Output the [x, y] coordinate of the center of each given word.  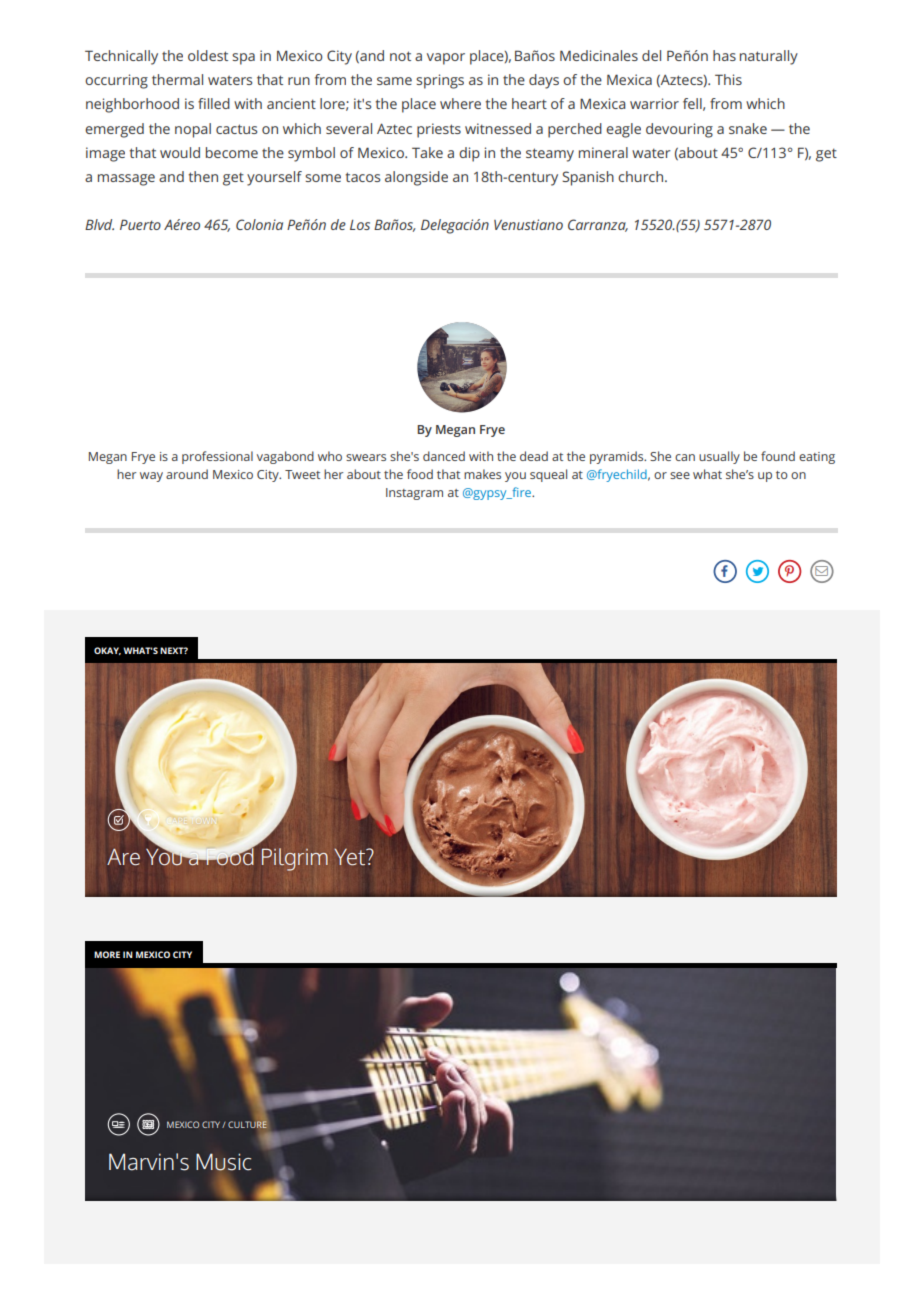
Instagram [414, 494]
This [728, 79]
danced [444, 456]
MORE [107, 954]
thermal [177, 79]
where [460, 103]
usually [719, 457]
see [680, 475]
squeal [548, 475]
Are [123, 856]
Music [223, 1162]
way [151, 477]
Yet [351, 856]
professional [217, 457]
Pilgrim [295, 859]
